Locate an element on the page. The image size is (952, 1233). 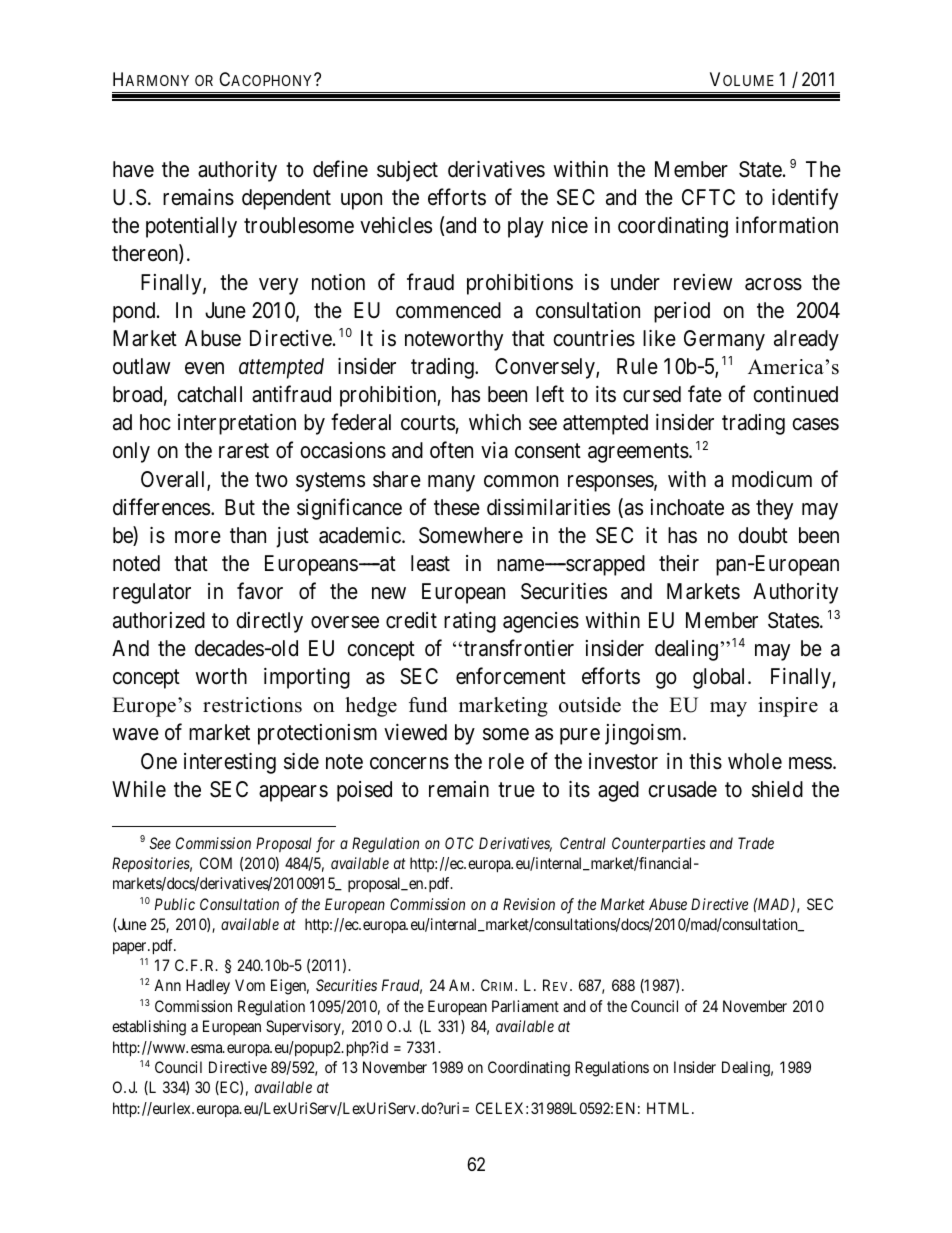
Trade is located at coordinates (756, 843).
